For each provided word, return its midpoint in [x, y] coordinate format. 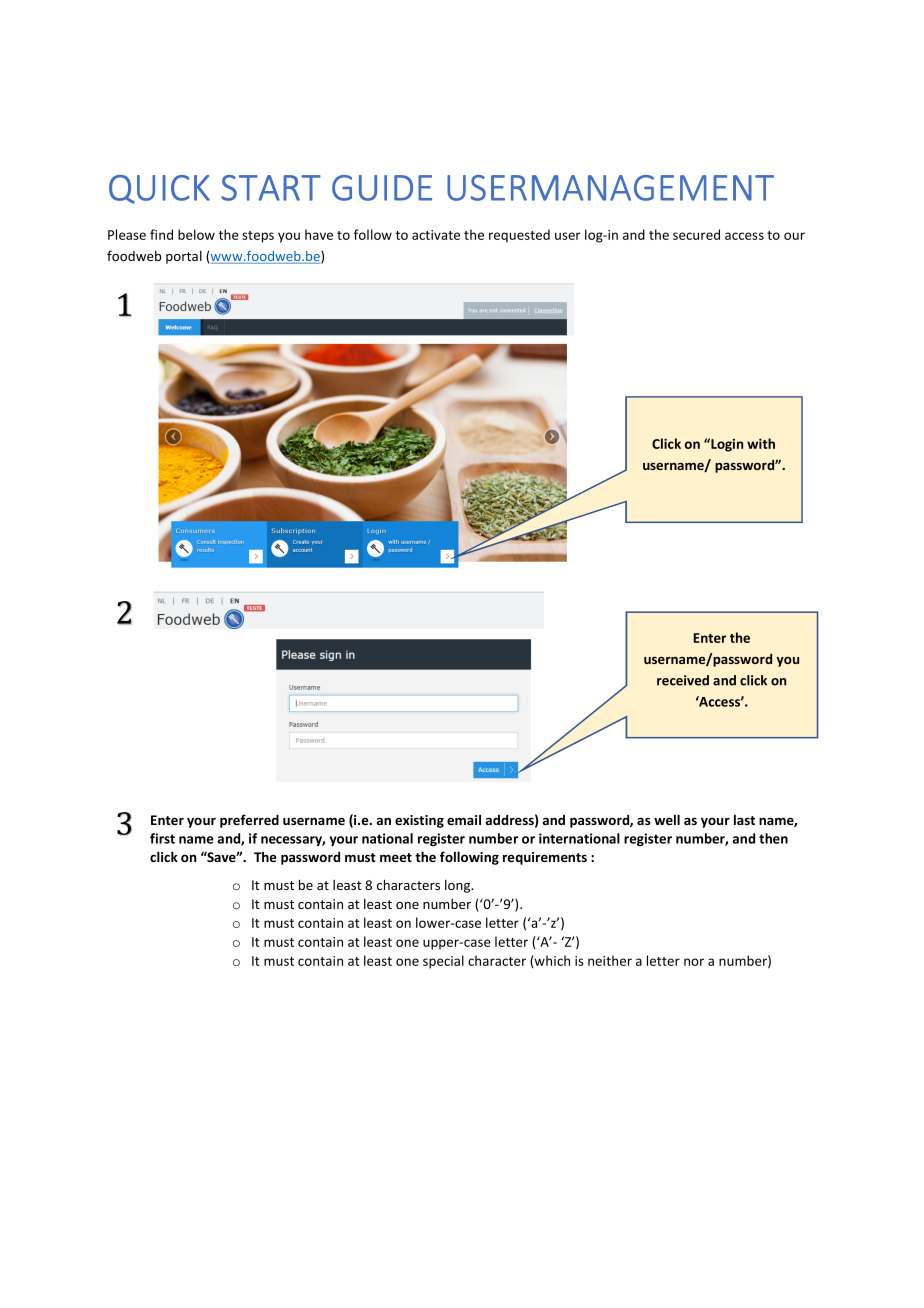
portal [184, 257]
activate [436, 235]
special [443, 962]
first [162, 838]
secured [696, 234]
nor [694, 962]
